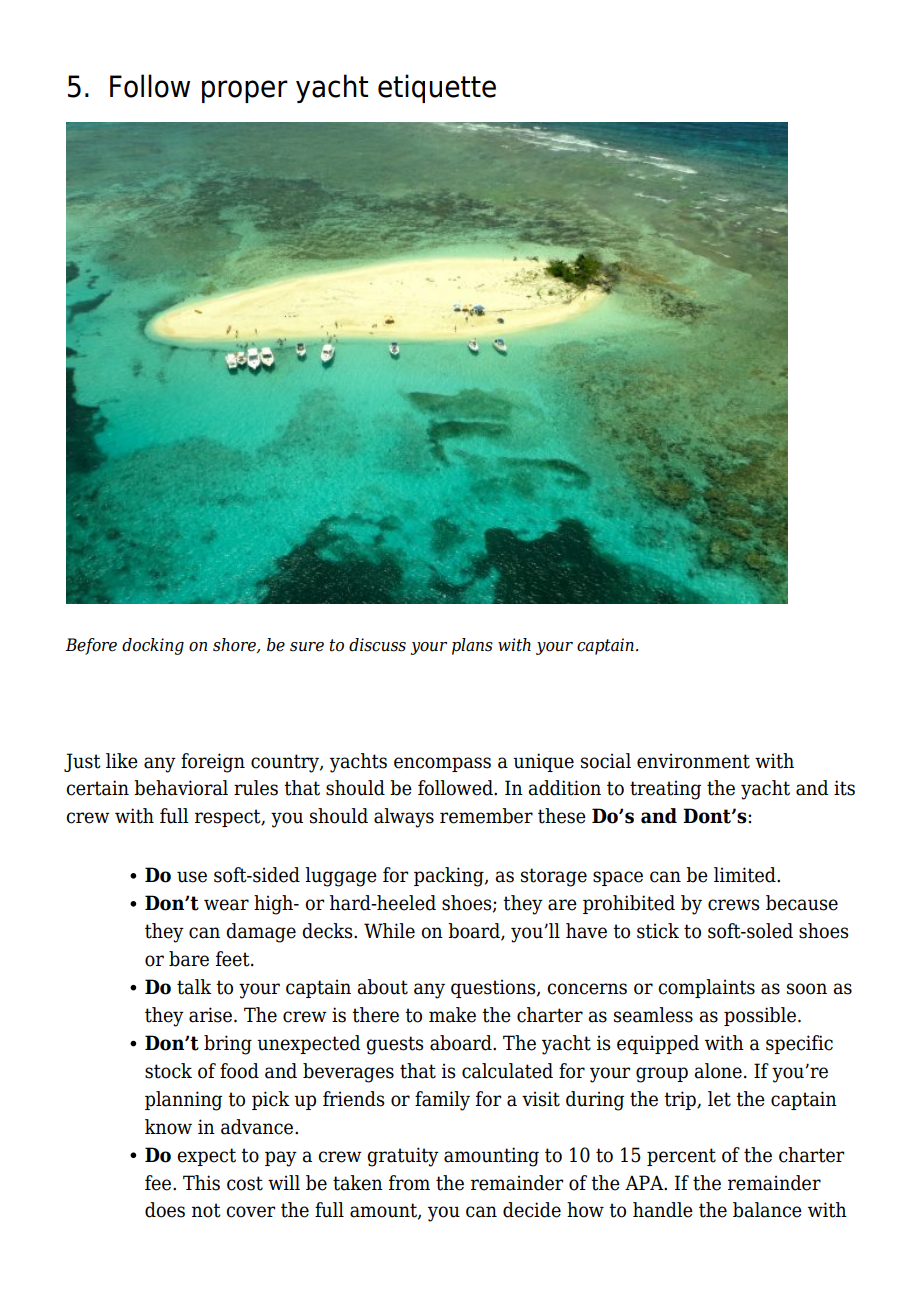 The image size is (924, 1308). Describe the element at coordinates (153, 646) in the page. I see `docking` at that location.
